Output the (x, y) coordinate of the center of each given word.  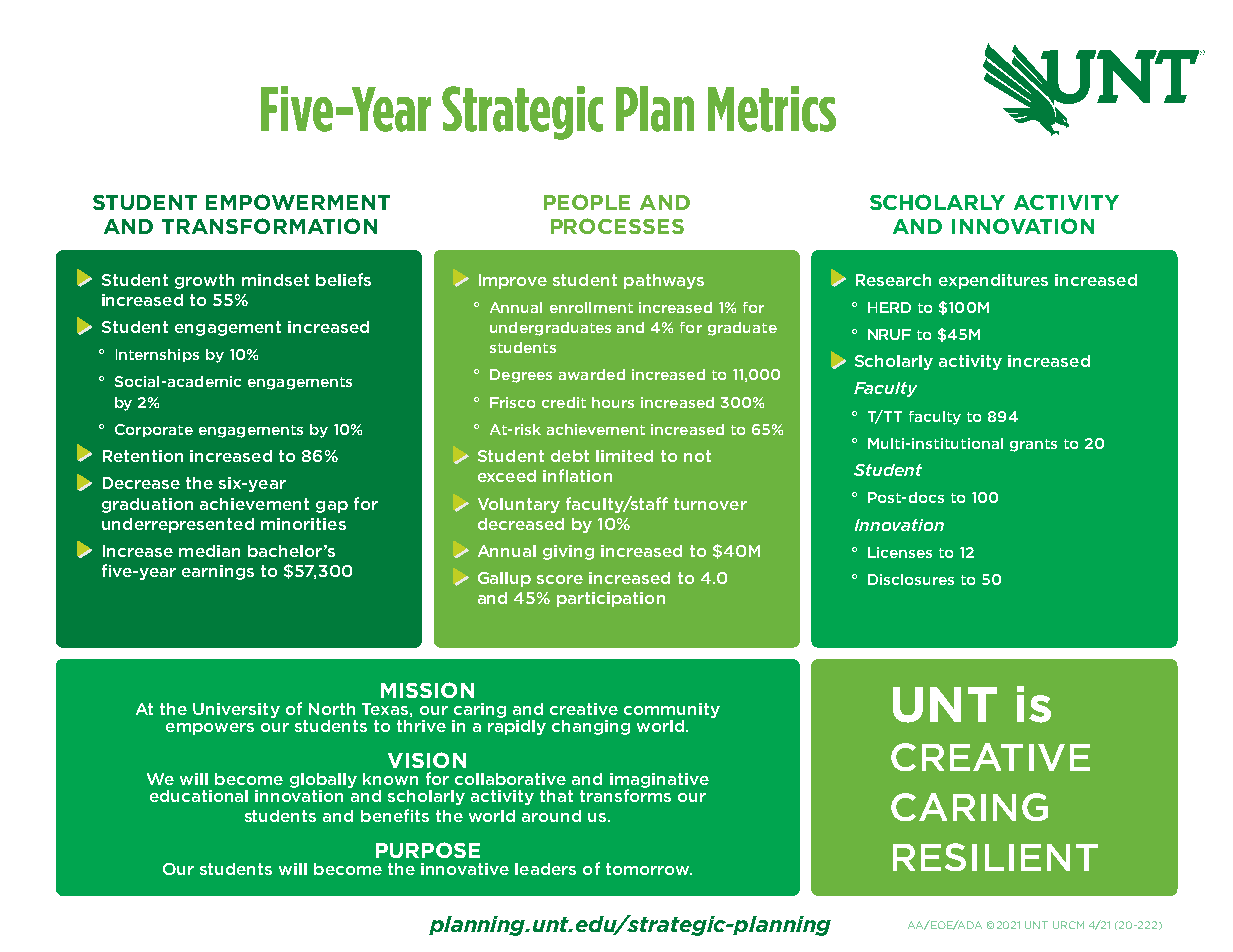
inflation (577, 475)
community (672, 710)
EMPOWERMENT (298, 202)
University (236, 710)
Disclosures (911, 579)
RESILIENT (995, 857)
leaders (545, 869)
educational (199, 796)
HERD (889, 307)
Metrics (772, 109)
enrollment (591, 307)
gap (332, 507)
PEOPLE (587, 202)
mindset (275, 280)
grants (1033, 445)
